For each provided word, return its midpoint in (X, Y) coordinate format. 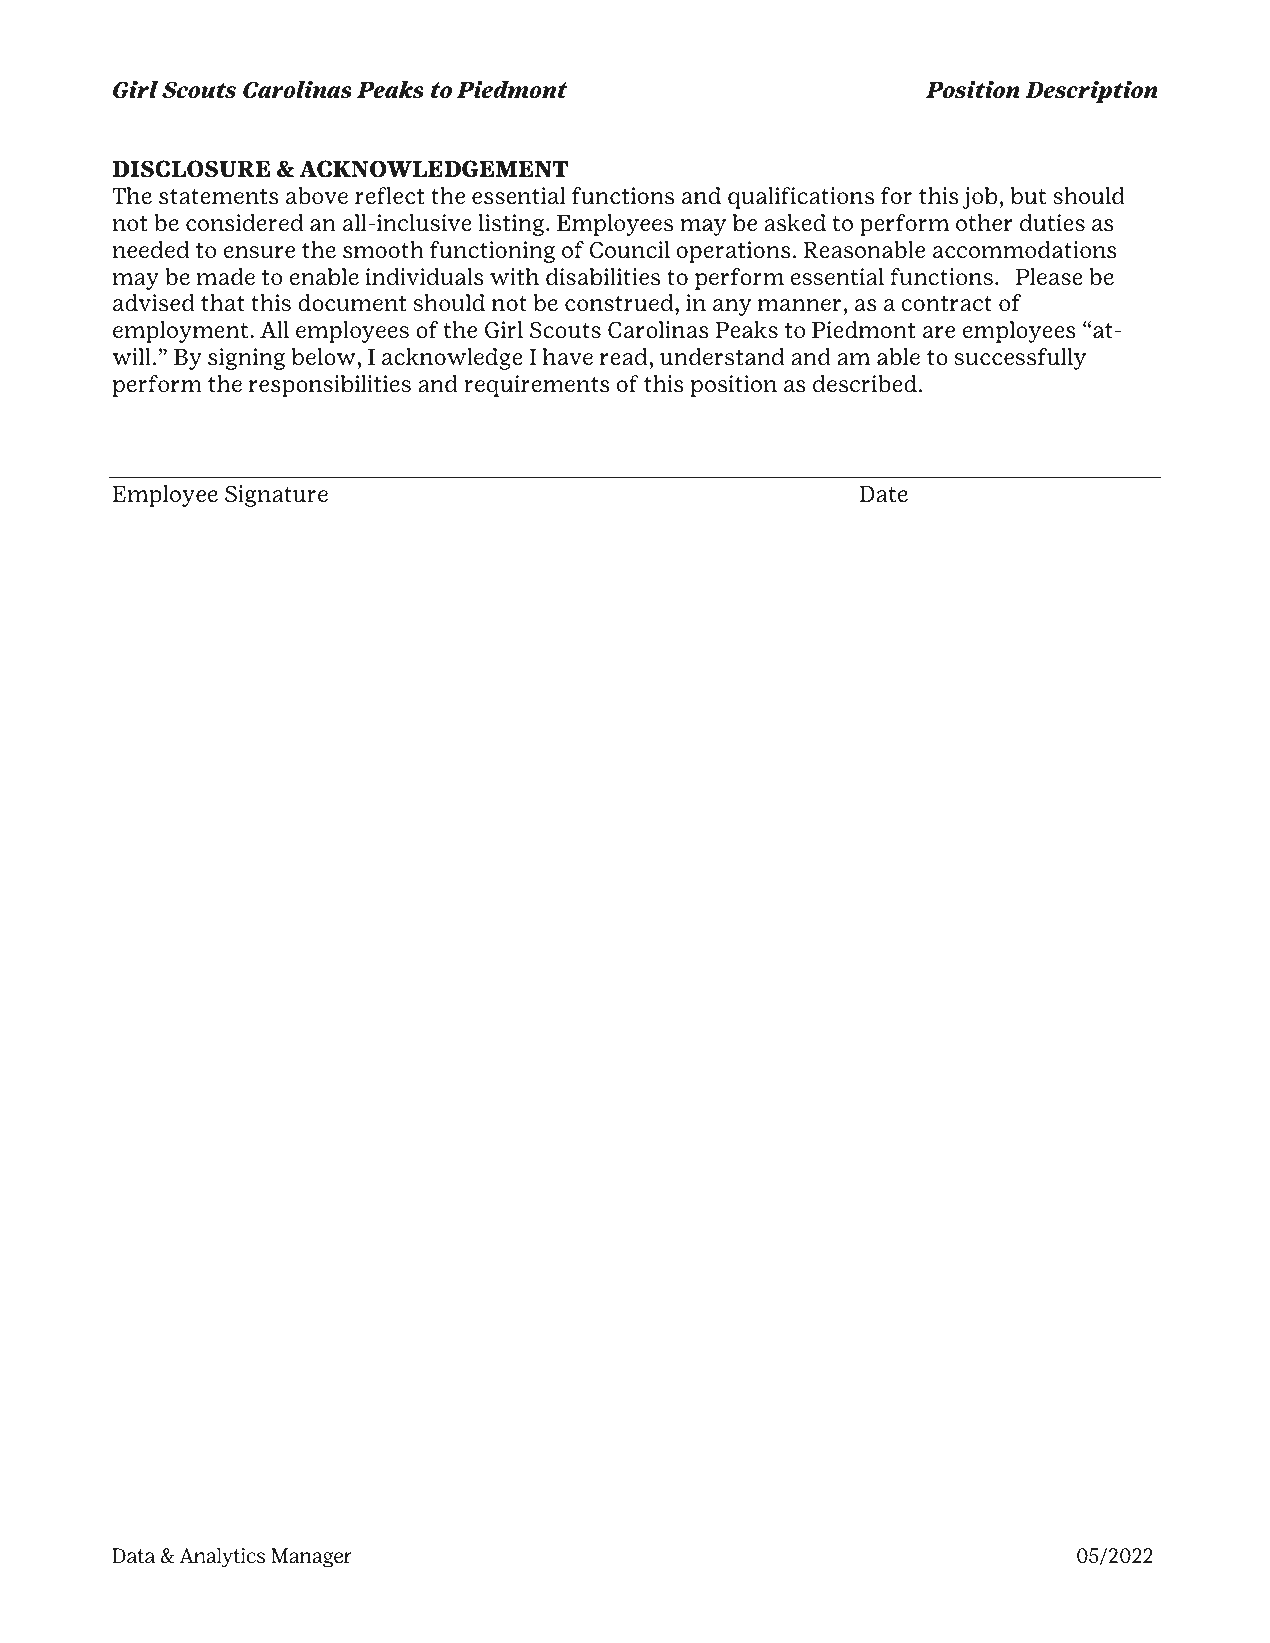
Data (133, 1556)
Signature (276, 496)
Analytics (222, 1558)
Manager (311, 1558)
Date (884, 494)
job (980, 198)
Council (630, 250)
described (865, 384)
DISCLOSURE (191, 169)
